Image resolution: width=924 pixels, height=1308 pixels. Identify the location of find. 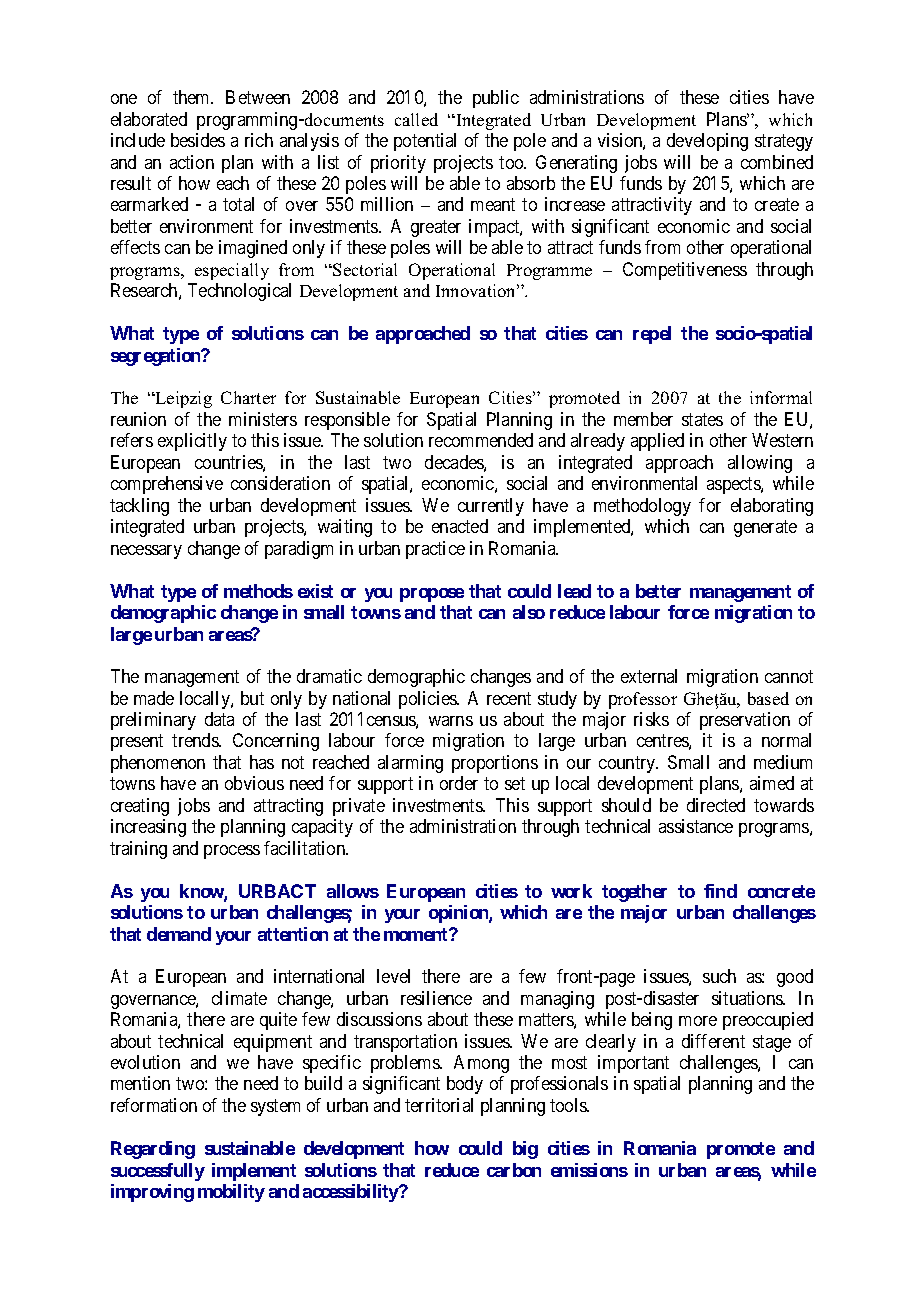
(720, 891).
